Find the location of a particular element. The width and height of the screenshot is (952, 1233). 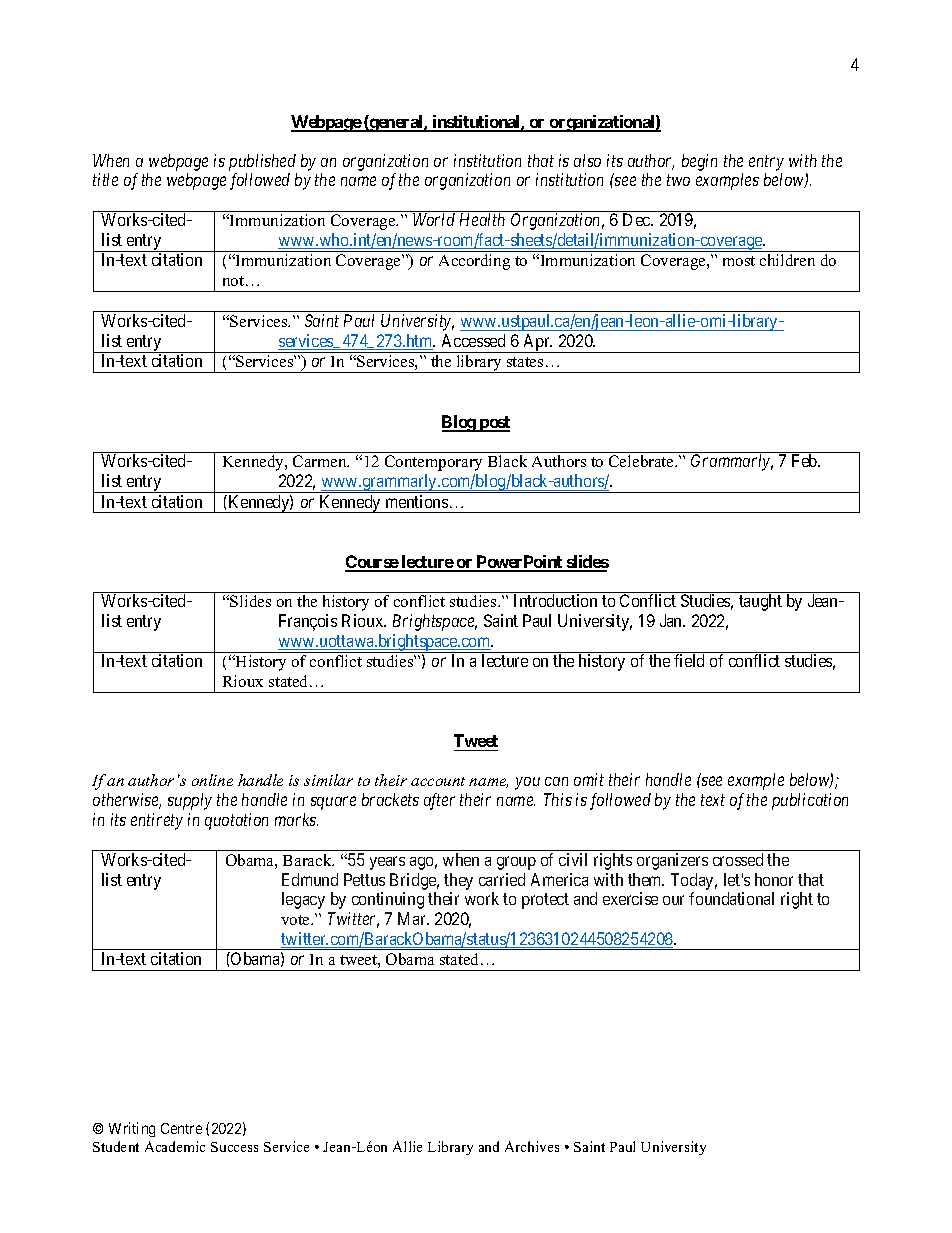

entirety is located at coordinates (157, 821).
